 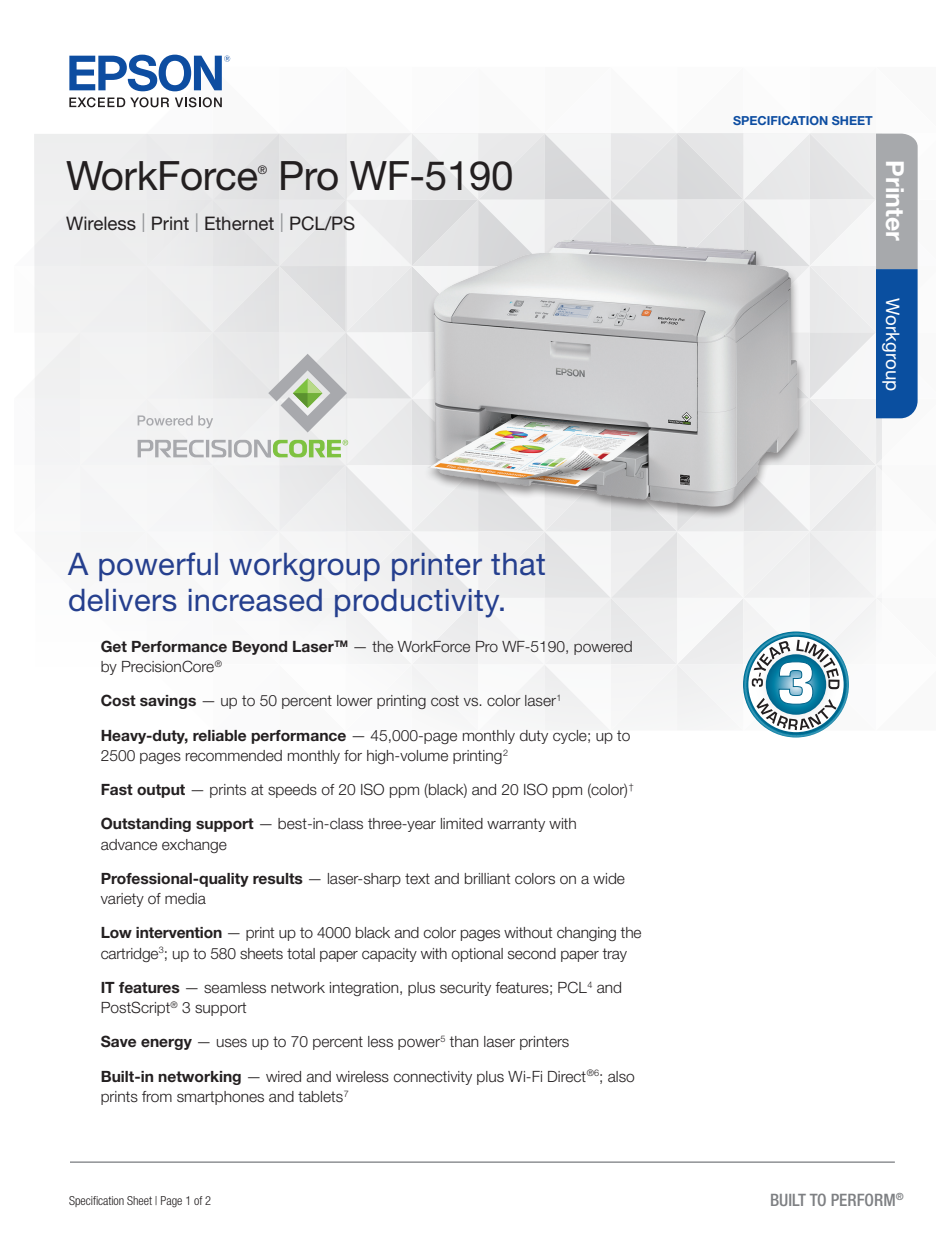 I want to click on warranty, so click(x=516, y=825).
